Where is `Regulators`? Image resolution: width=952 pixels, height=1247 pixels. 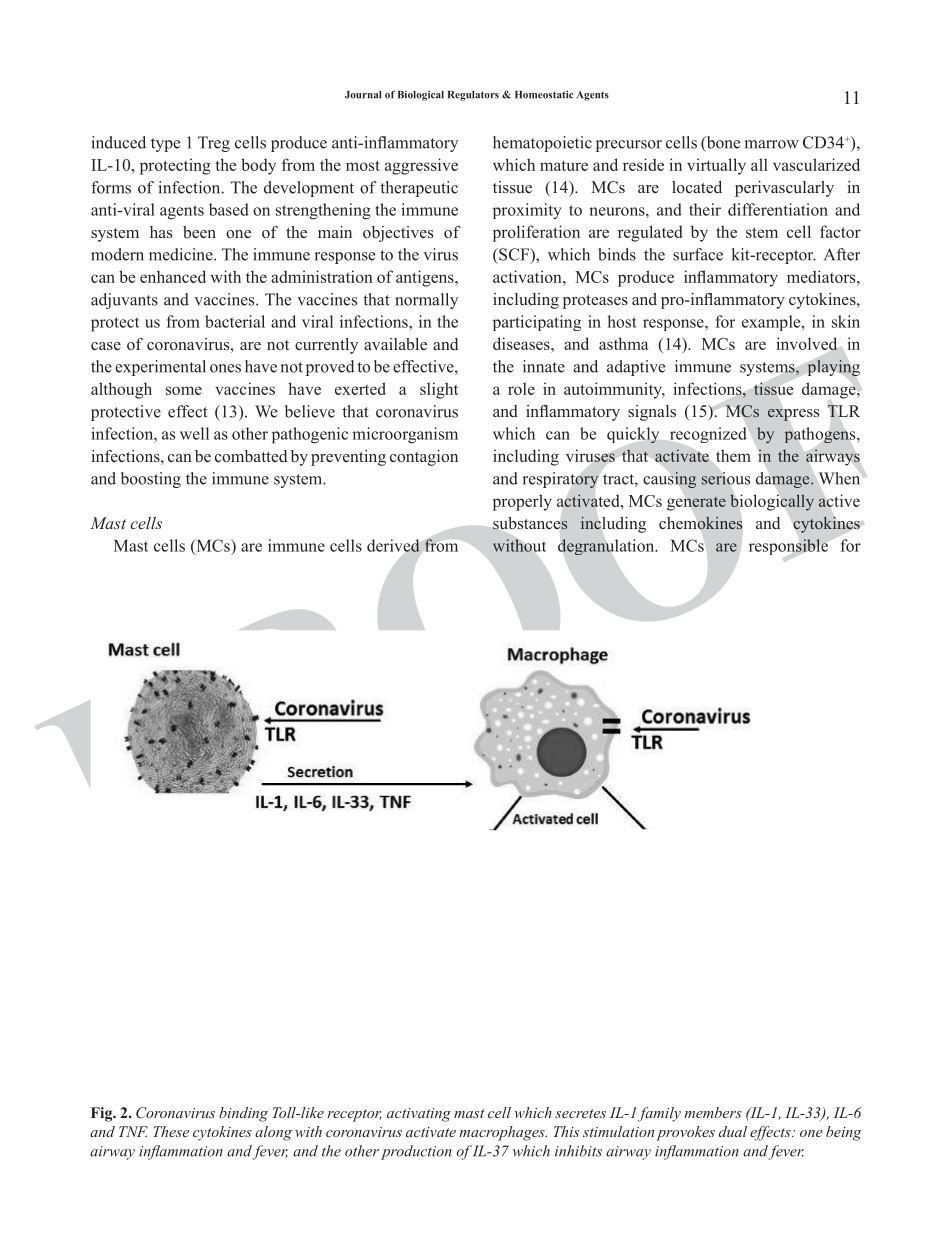
Regulators is located at coordinates (473, 96).
